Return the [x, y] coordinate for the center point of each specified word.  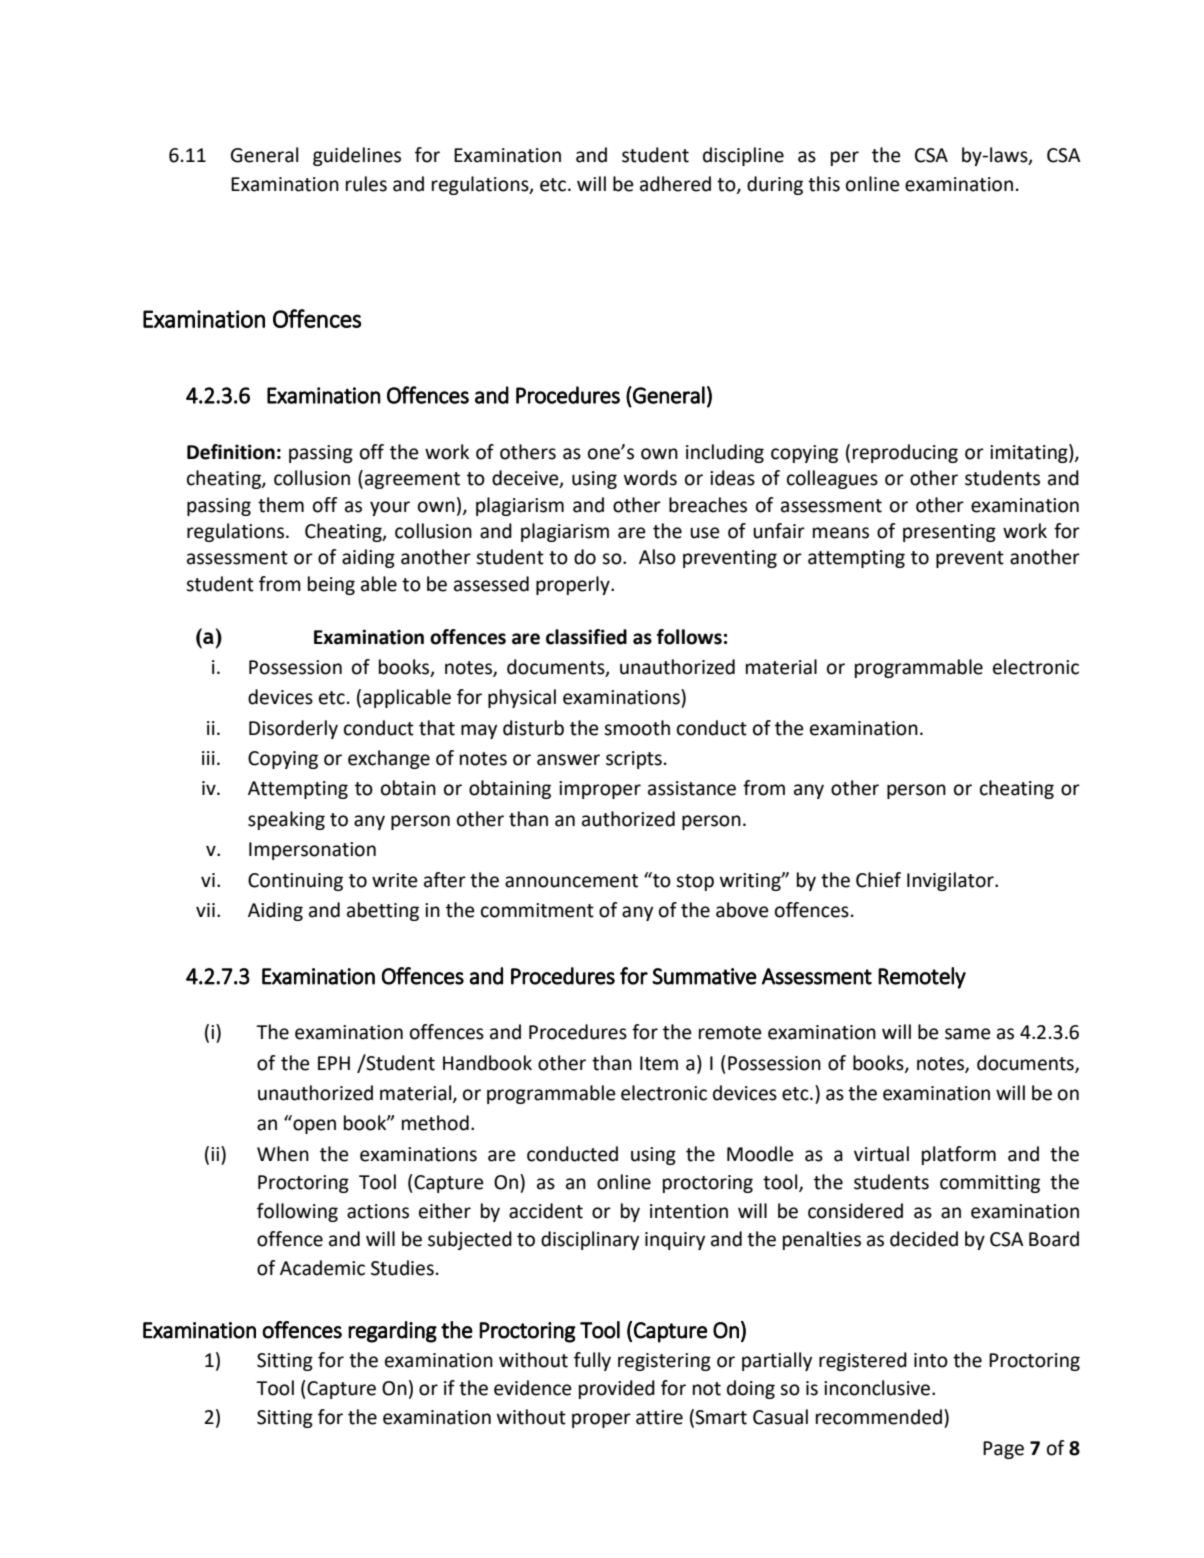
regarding [392, 1332]
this [824, 184]
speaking [286, 820]
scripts [634, 760]
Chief [878, 880]
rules [366, 184]
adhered [675, 184]
